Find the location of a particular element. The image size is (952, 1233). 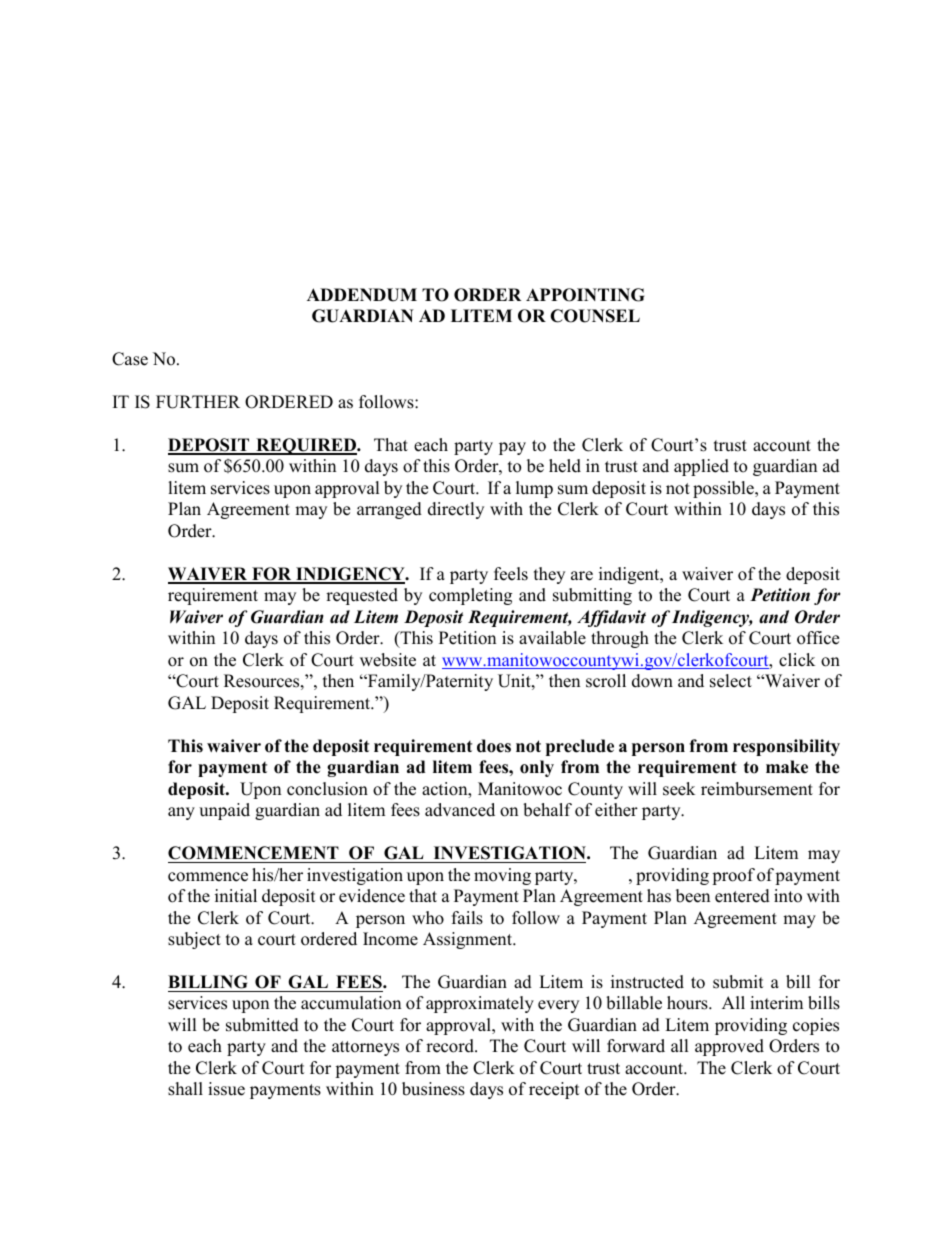

approved is located at coordinates (729, 1047).
